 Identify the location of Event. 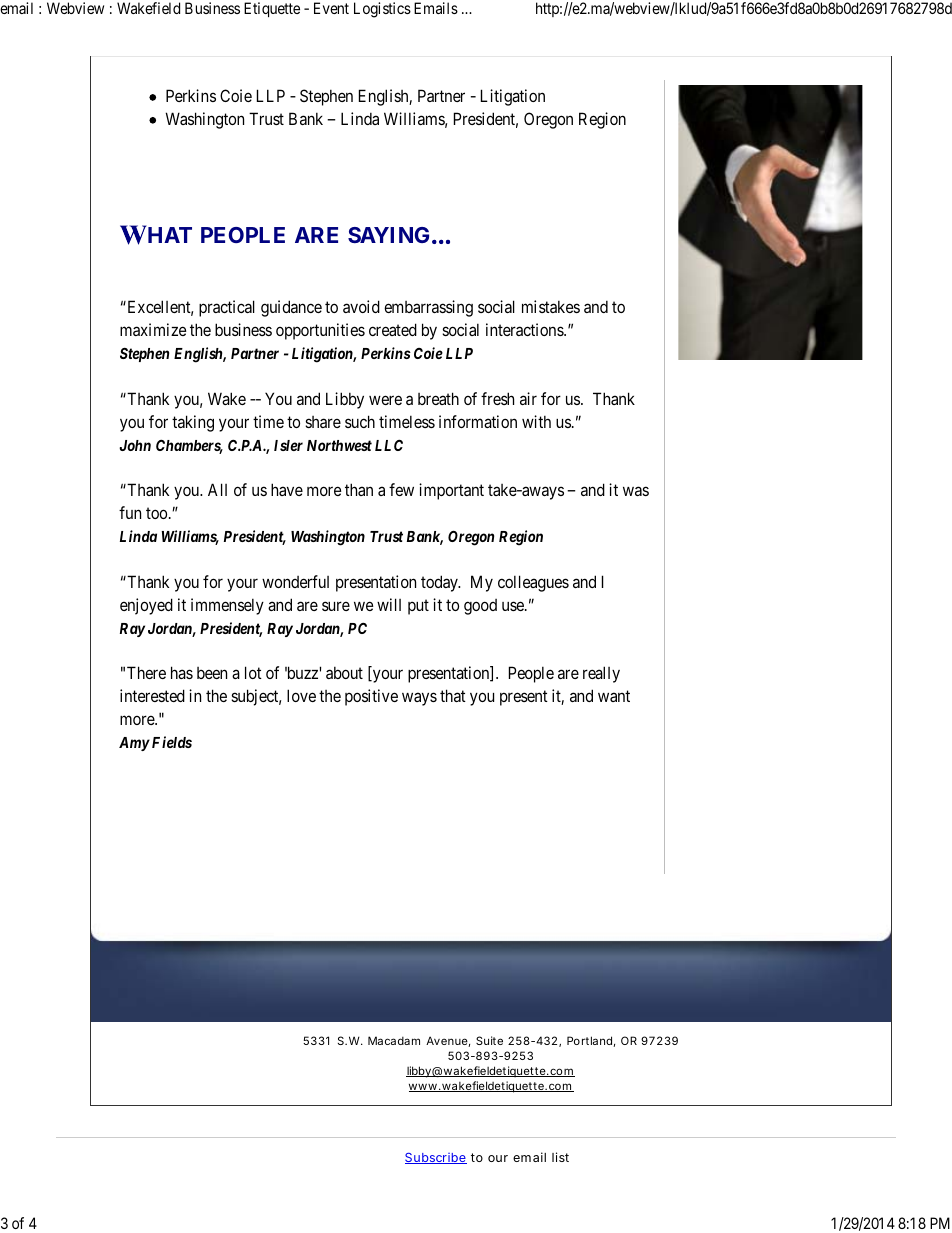
(331, 8).
